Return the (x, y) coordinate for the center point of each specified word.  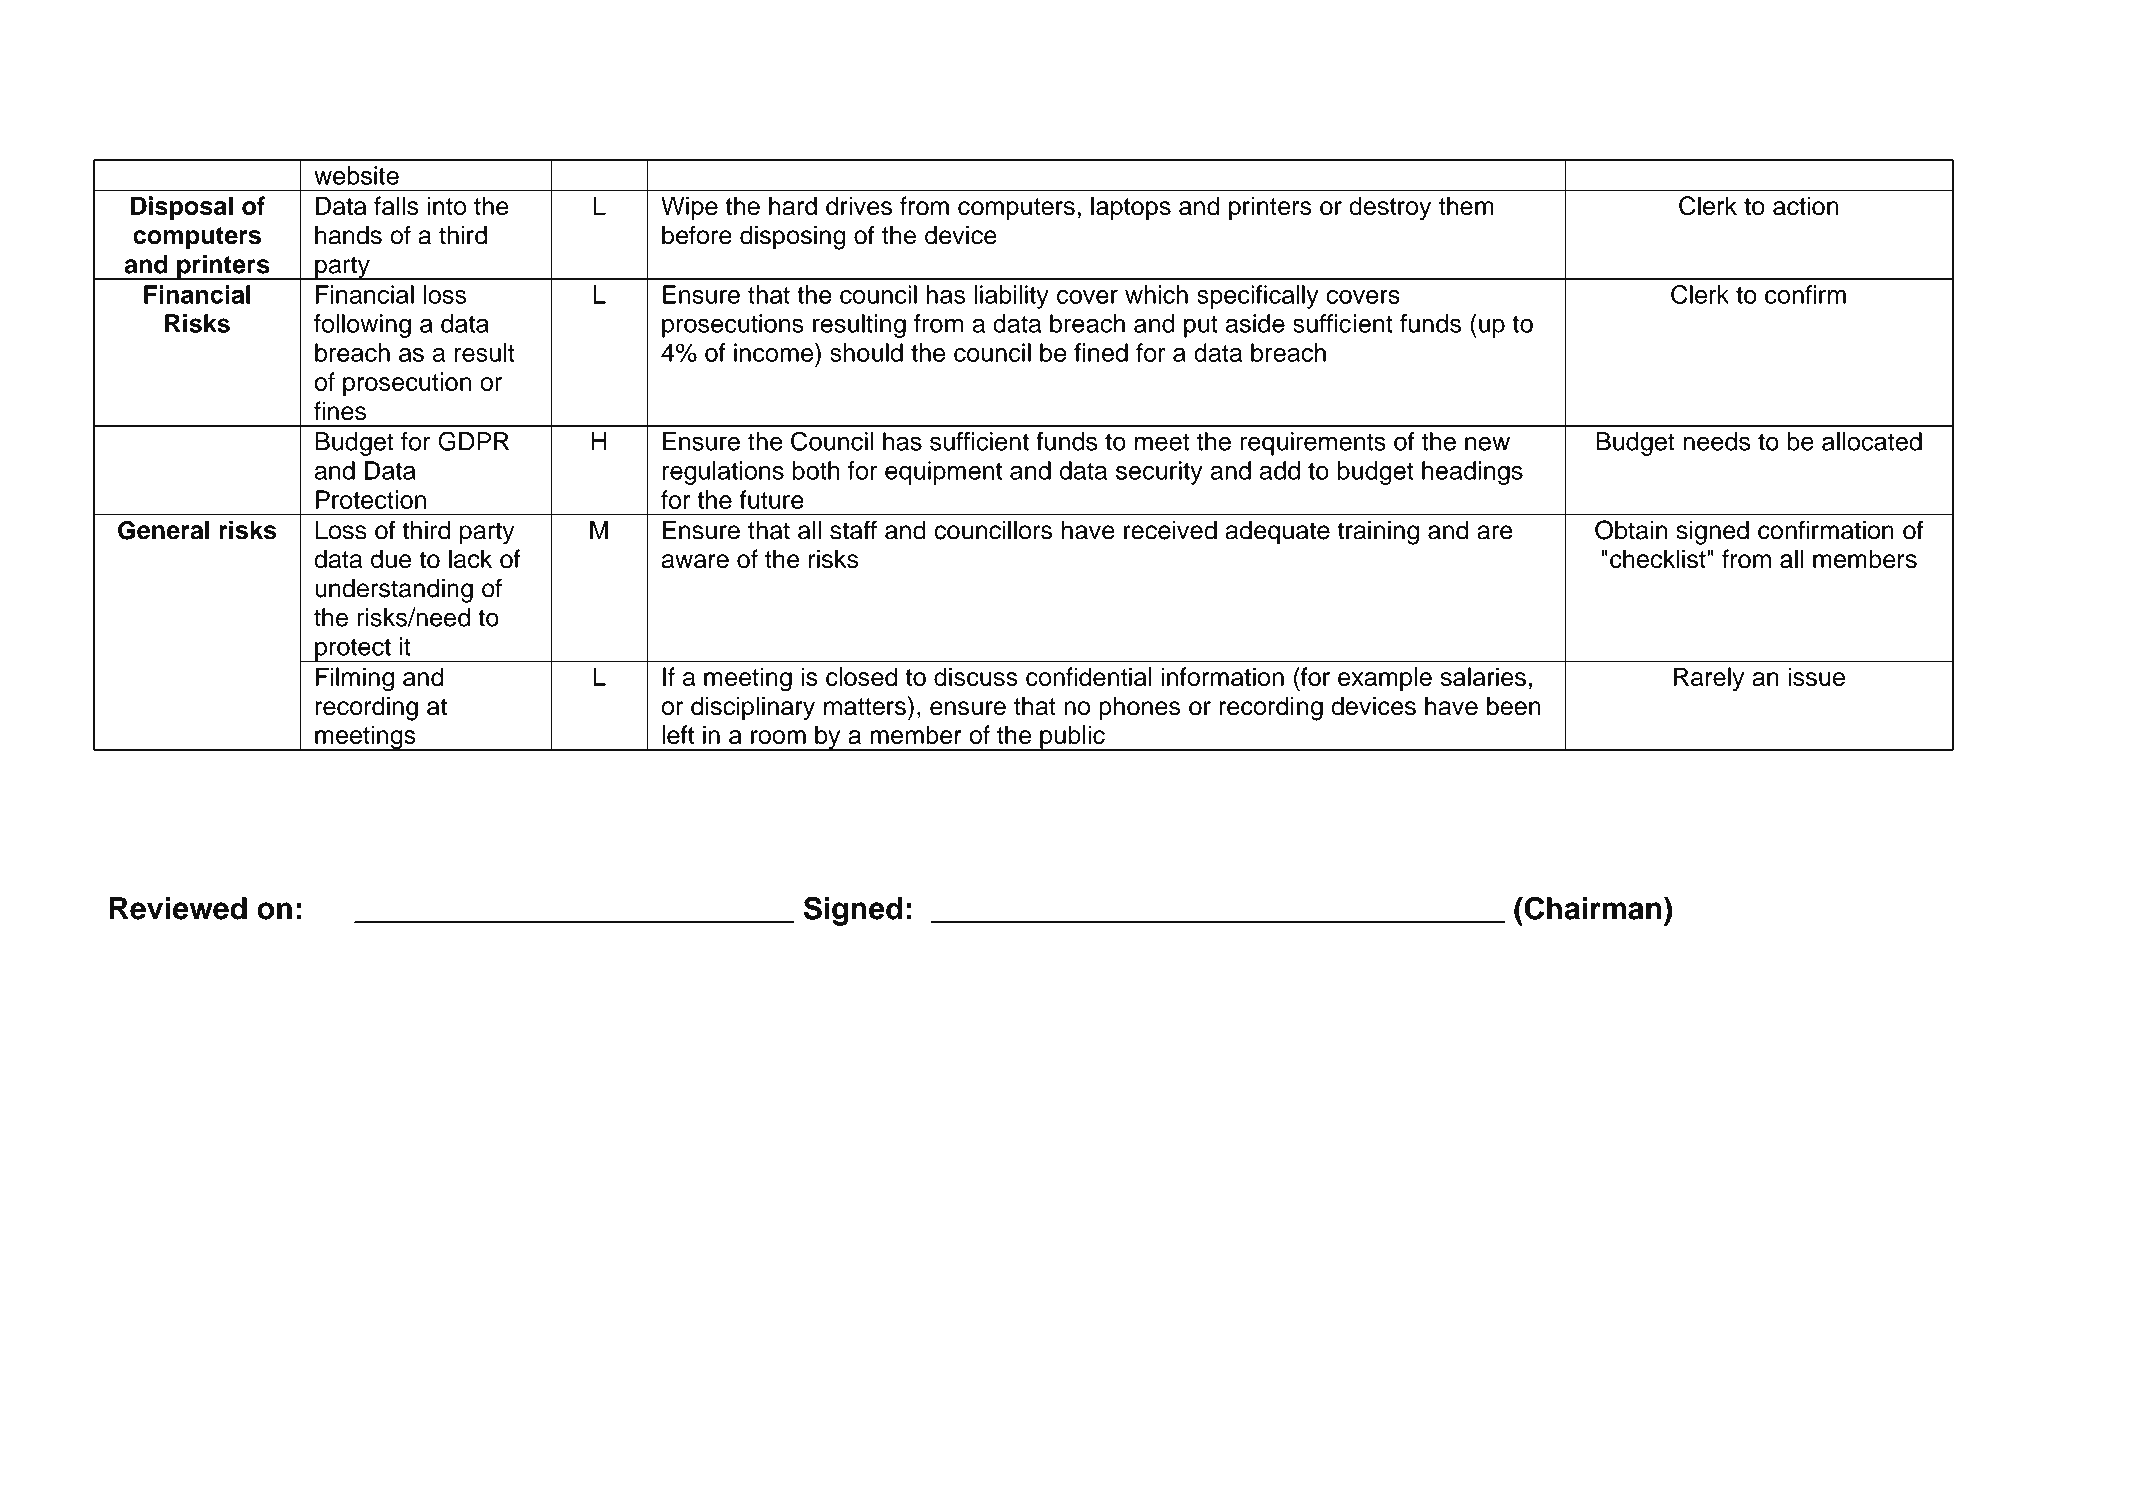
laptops (1131, 208)
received (1170, 530)
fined (1101, 352)
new (1487, 443)
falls (396, 206)
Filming (355, 679)
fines (340, 411)
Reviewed (178, 908)
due (391, 559)
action (1806, 206)
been (1514, 706)
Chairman (1592, 908)
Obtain (1631, 530)
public (1072, 738)
